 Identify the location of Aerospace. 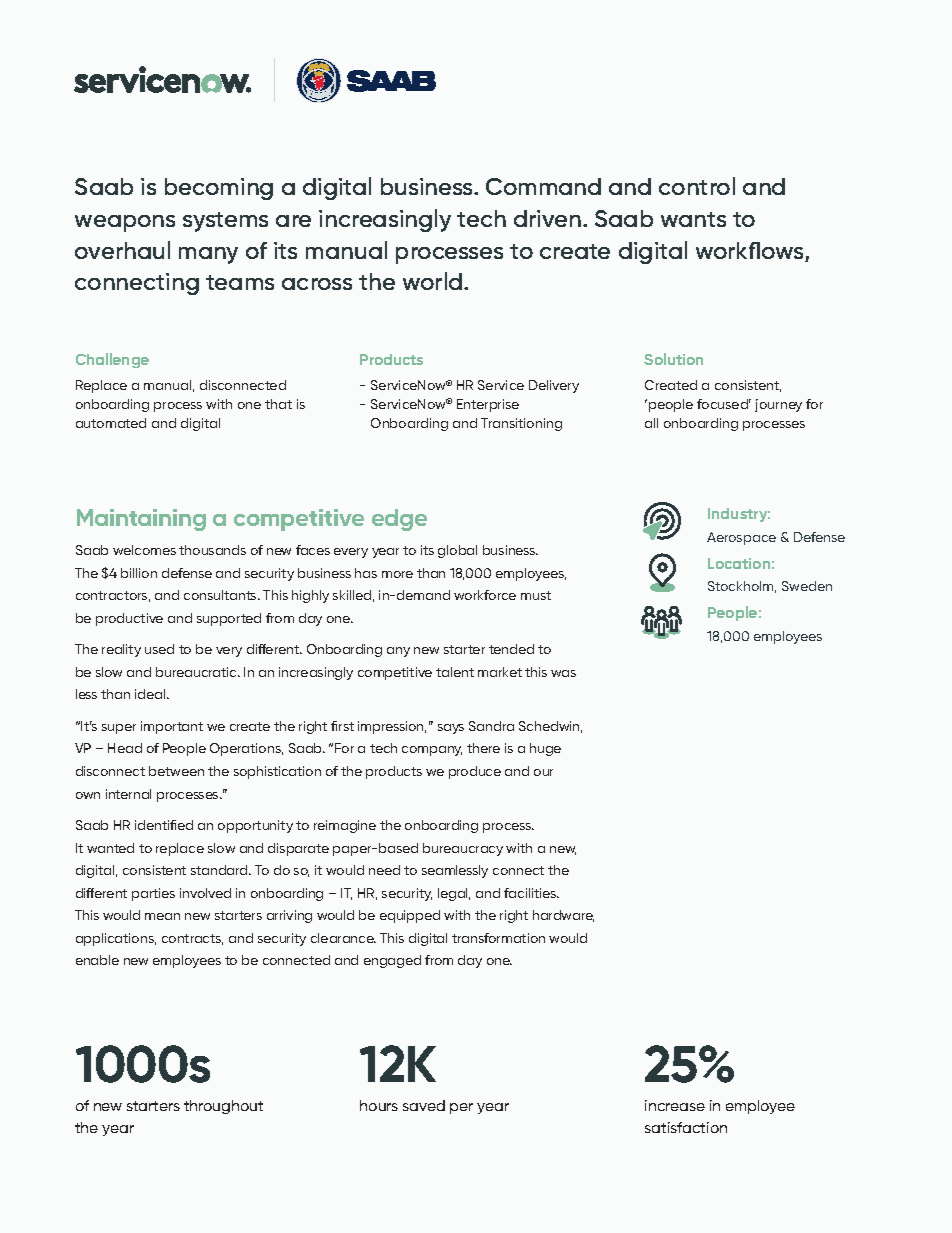
(741, 538).
